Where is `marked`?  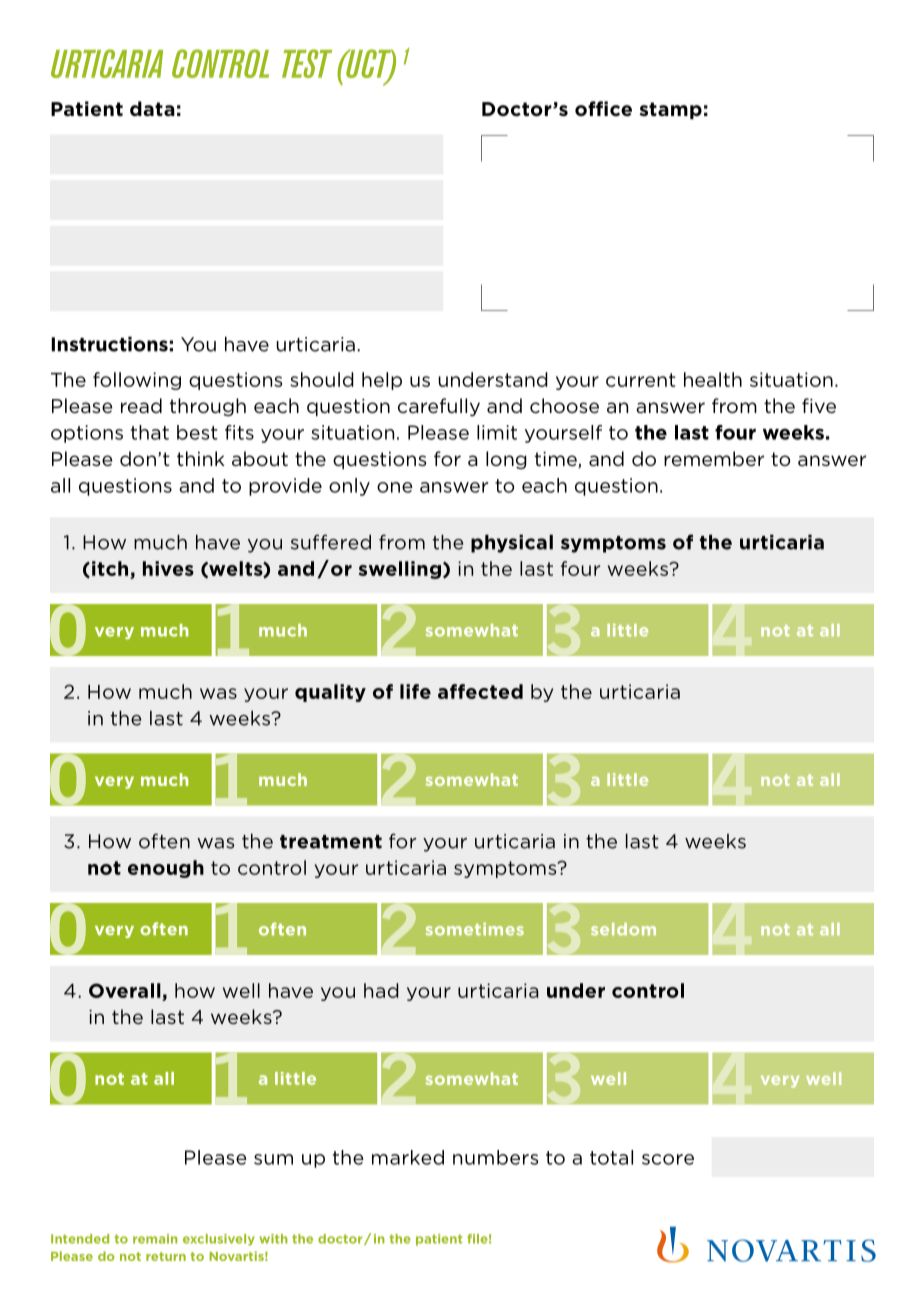
marked is located at coordinates (408, 1157).
